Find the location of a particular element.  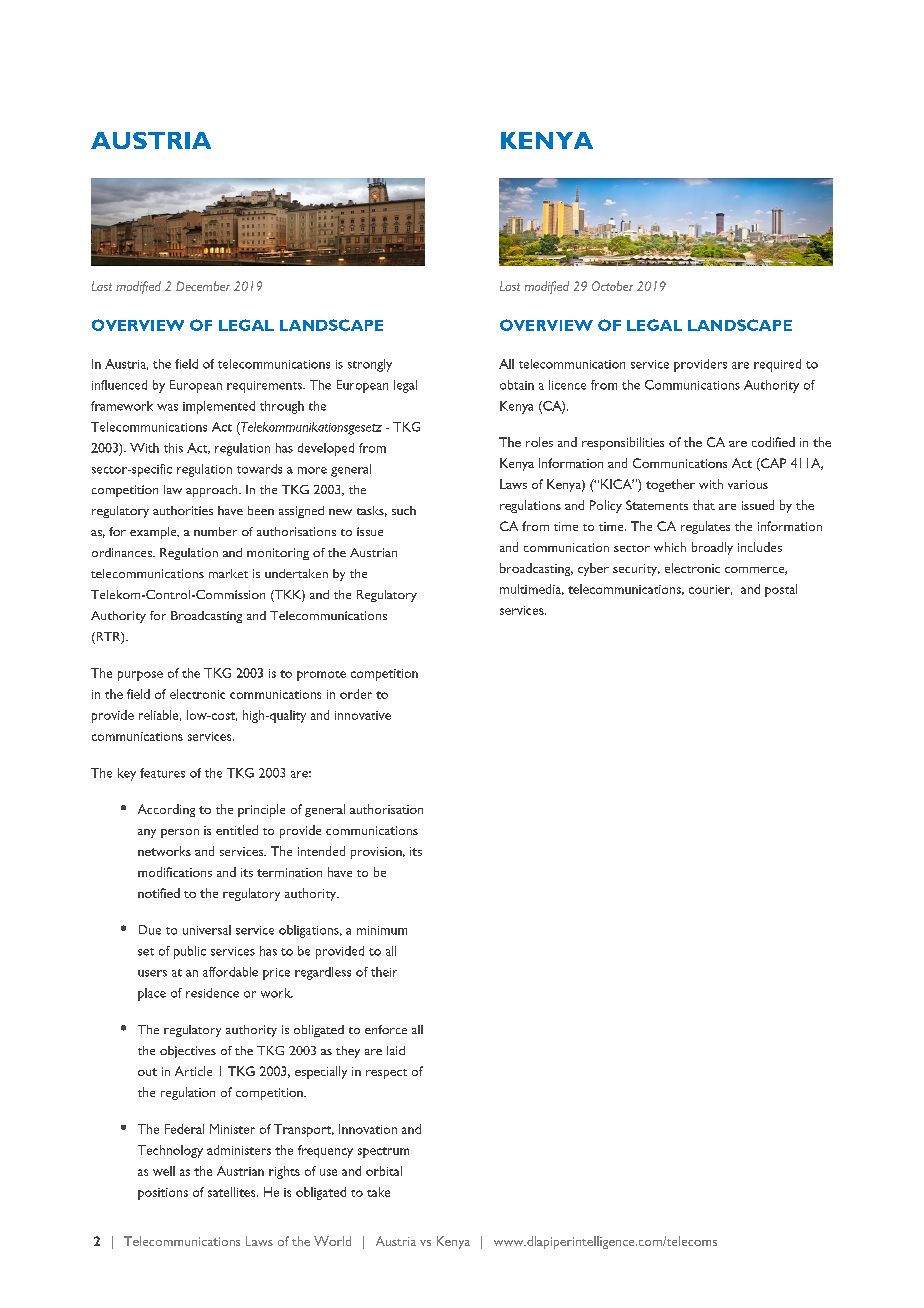

positions is located at coordinates (163, 1194).
